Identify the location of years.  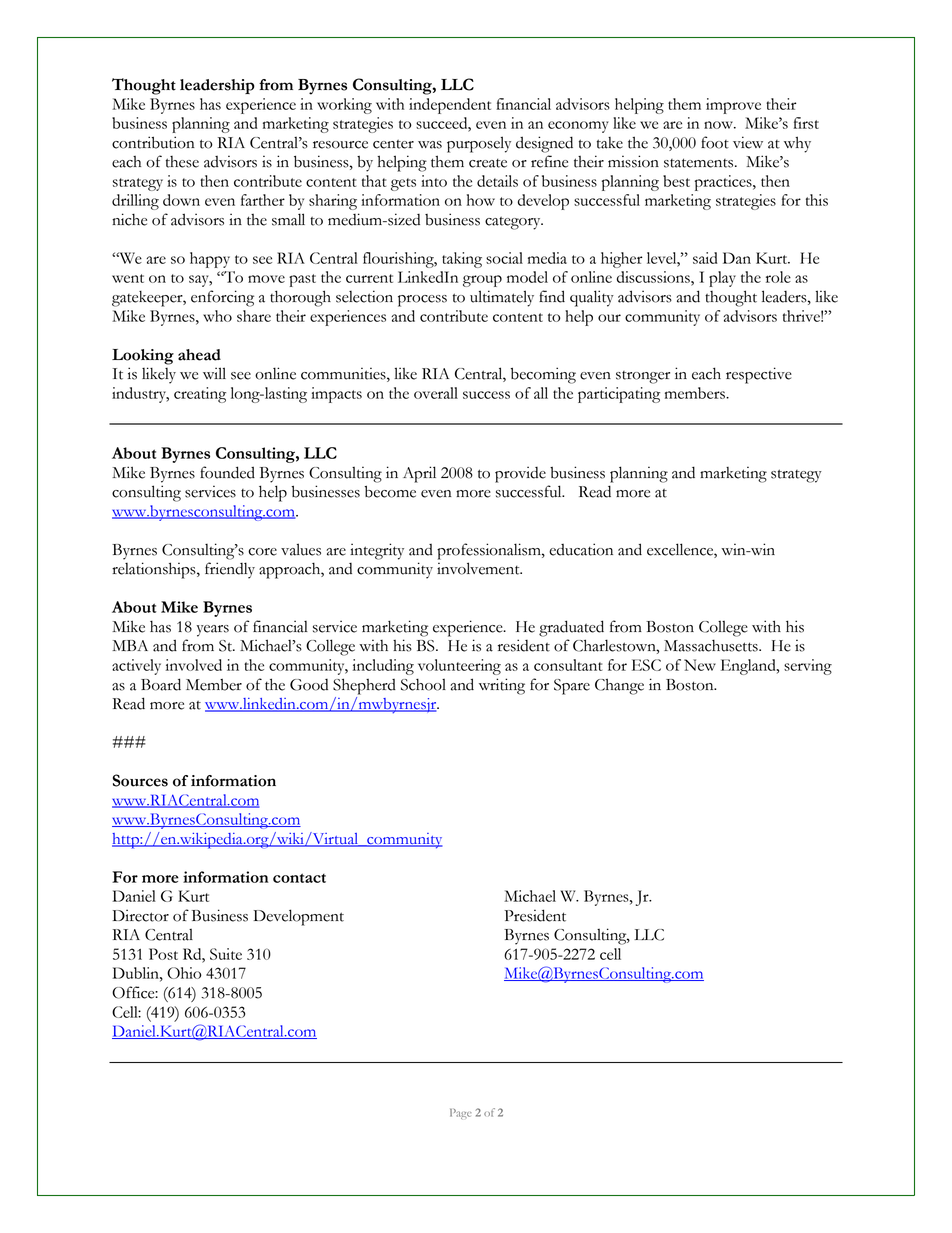
(213, 631).
